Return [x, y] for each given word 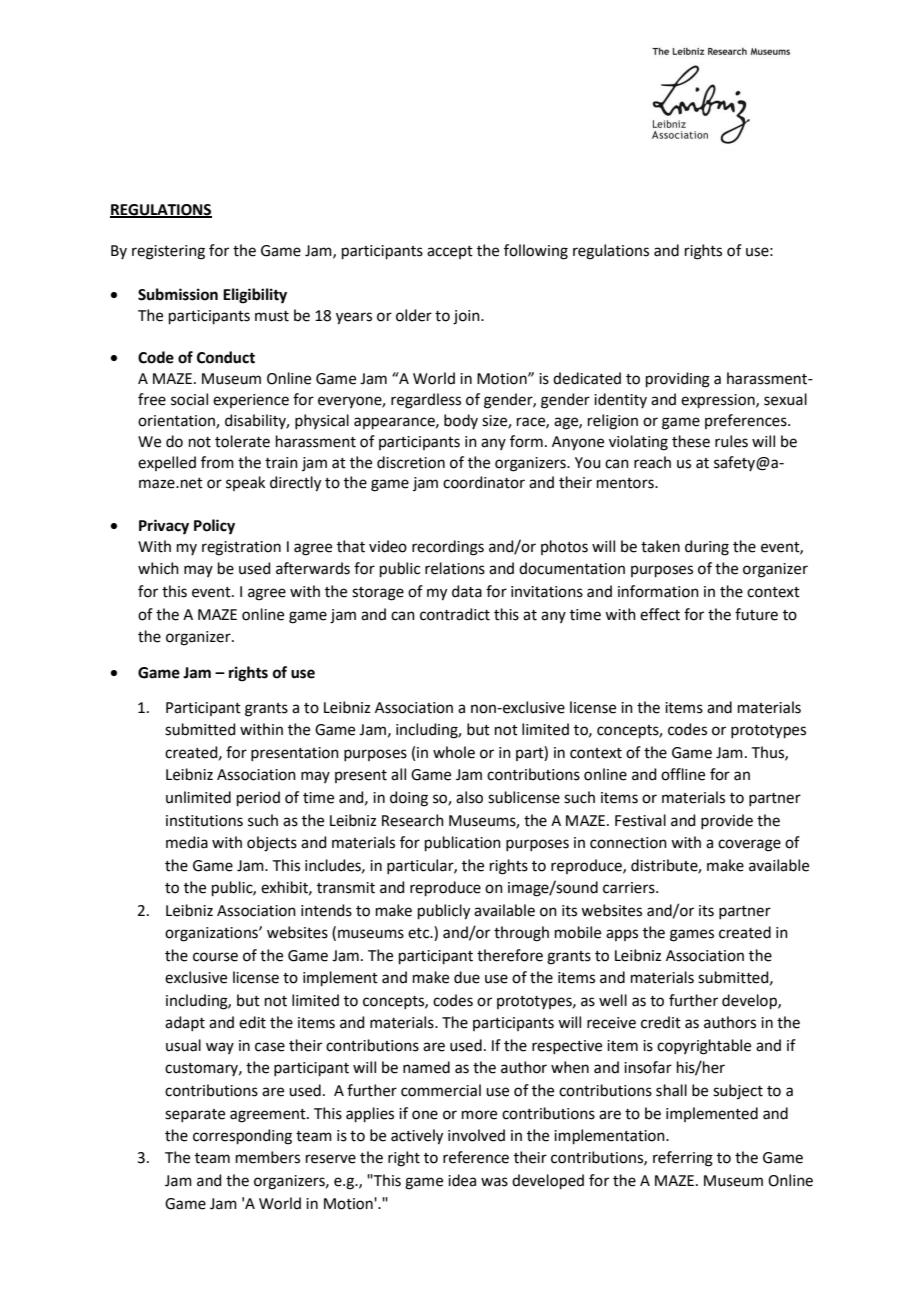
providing [678, 380]
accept [450, 252]
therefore [510, 955]
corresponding [242, 1137]
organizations [212, 934]
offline [683, 774]
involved [476, 1135]
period [258, 798]
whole [454, 752]
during [707, 548]
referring [683, 1159]
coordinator [484, 482]
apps [622, 935]
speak [245, 483]
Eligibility [255, 296]
